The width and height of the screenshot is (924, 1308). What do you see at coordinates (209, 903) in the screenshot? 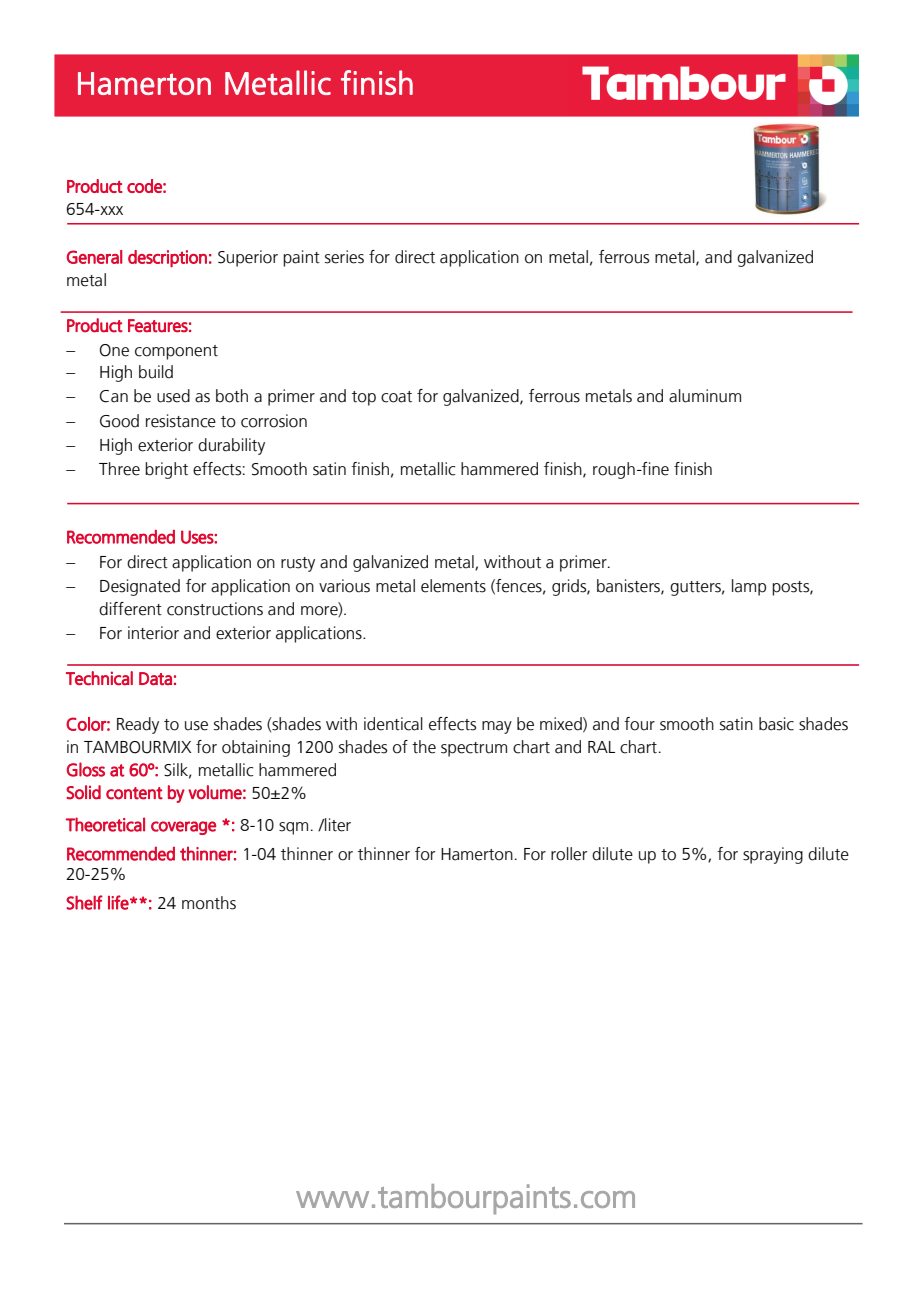
I see `months` at bounding box center [209, 903].
